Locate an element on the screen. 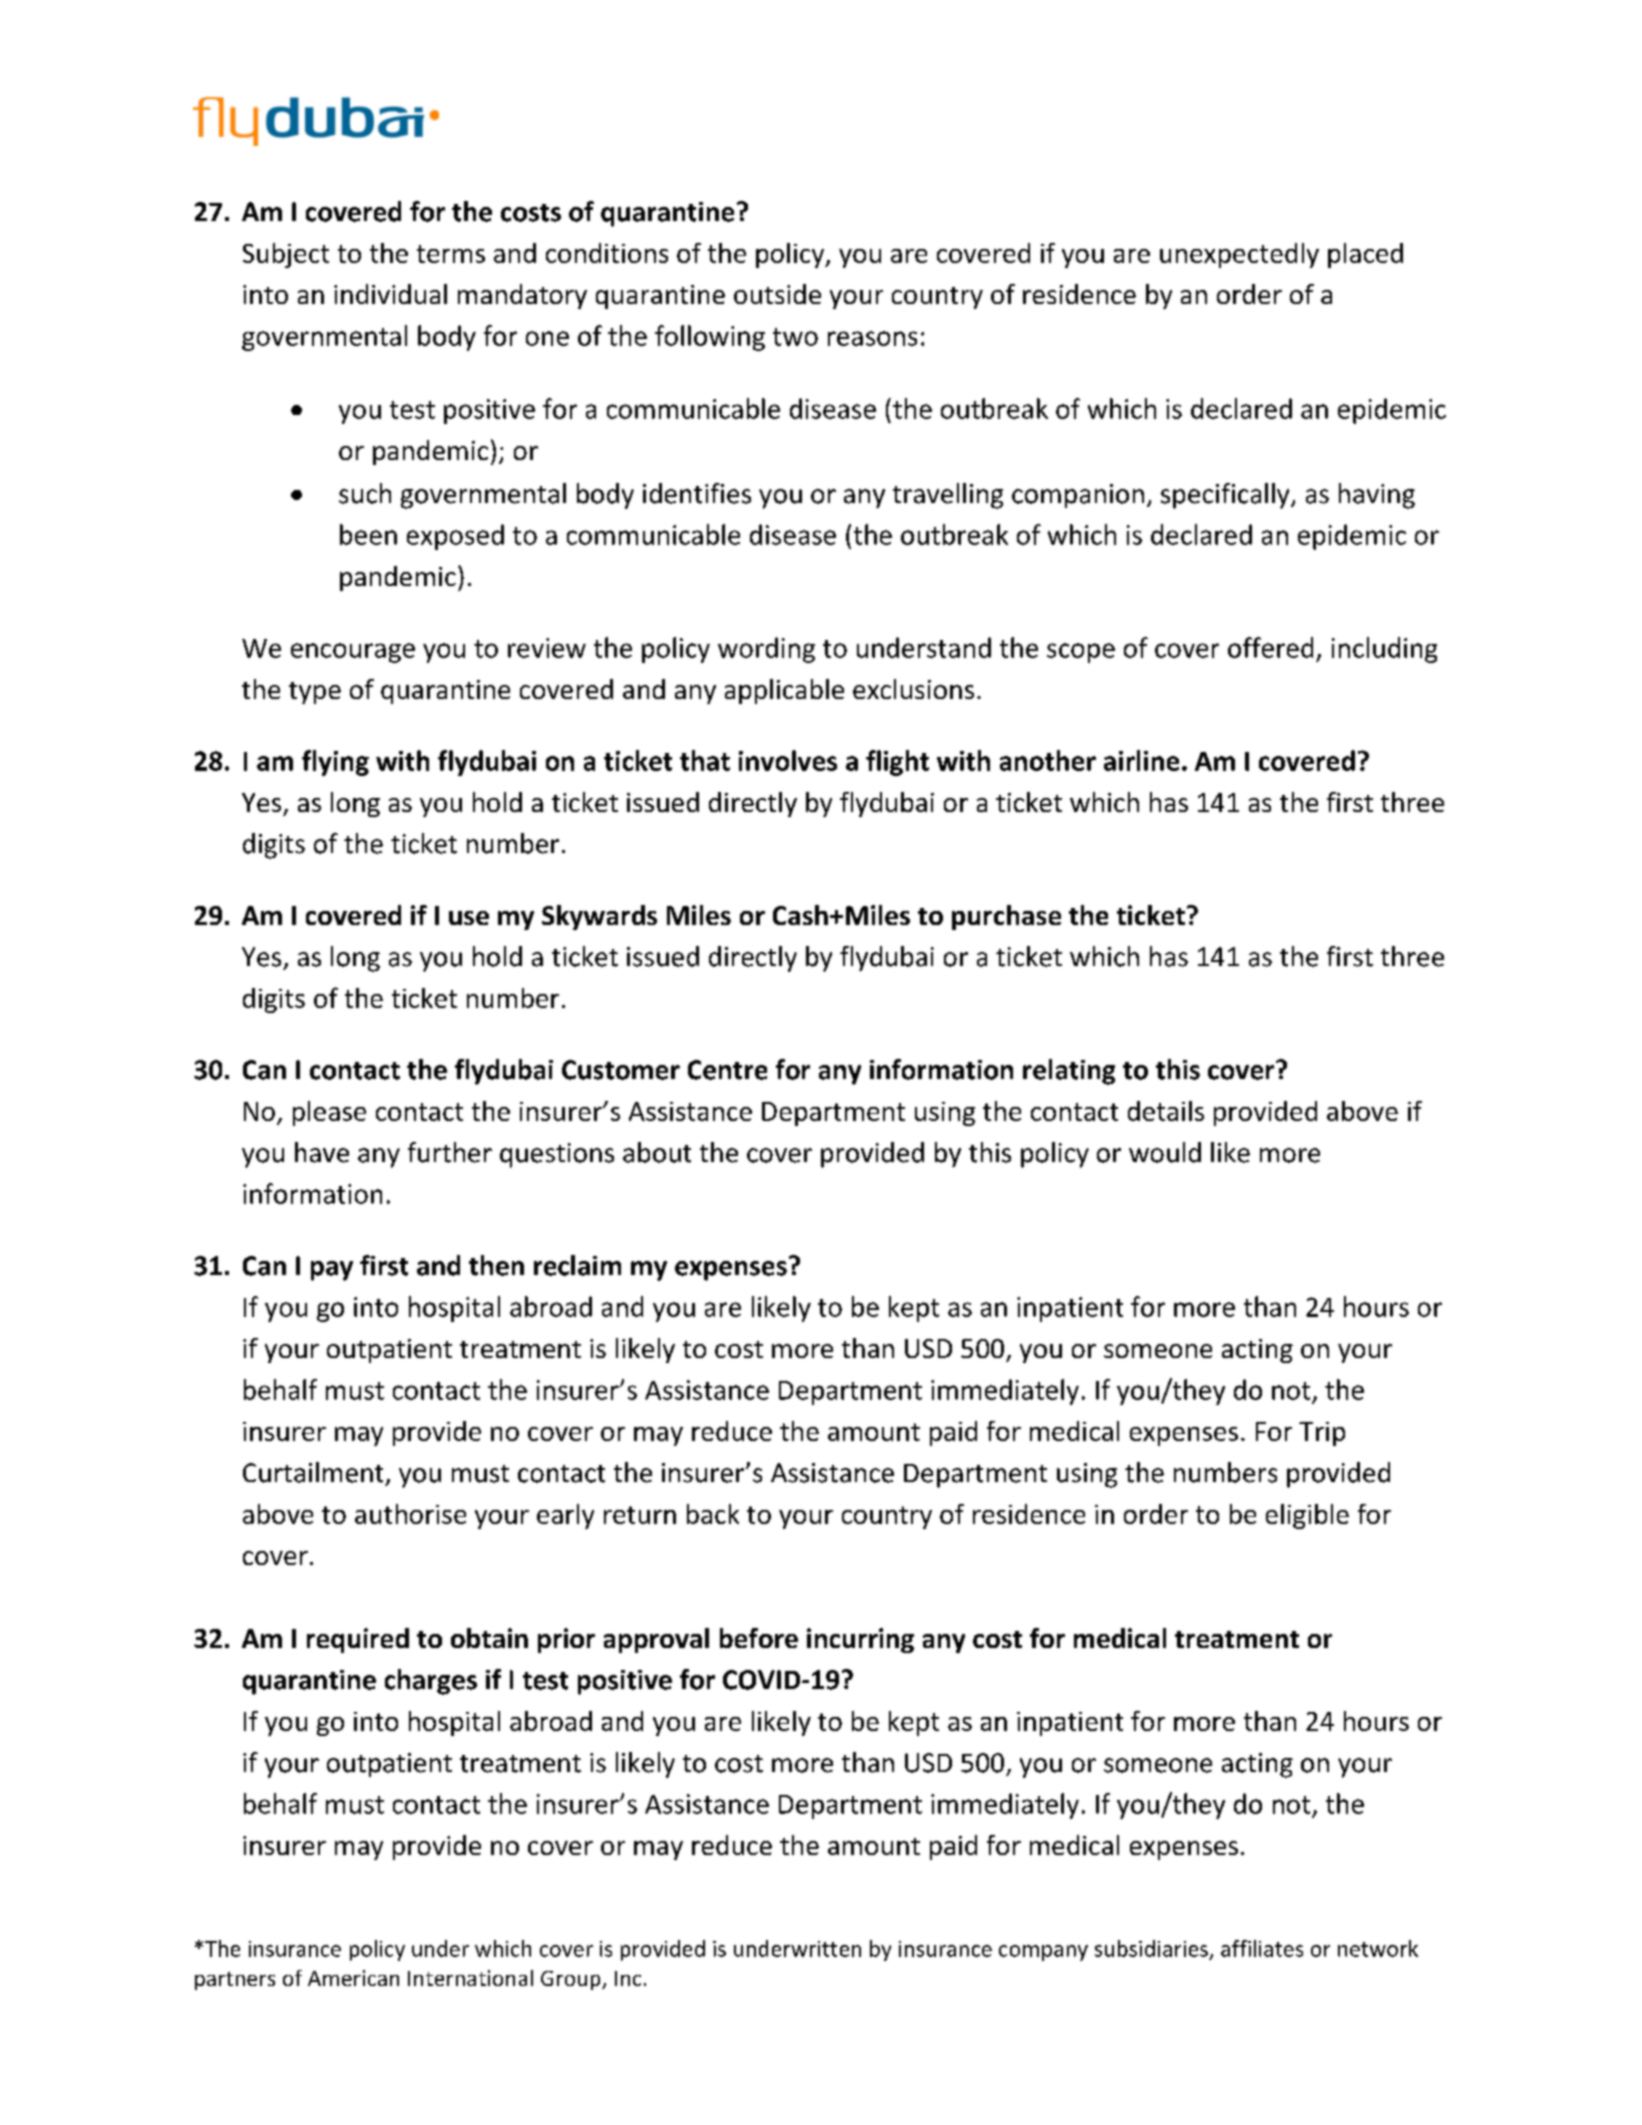 Image resolution: width=1642 pixels, height=2125 pixels. eligible is located at coordinates (1307, 1516).
